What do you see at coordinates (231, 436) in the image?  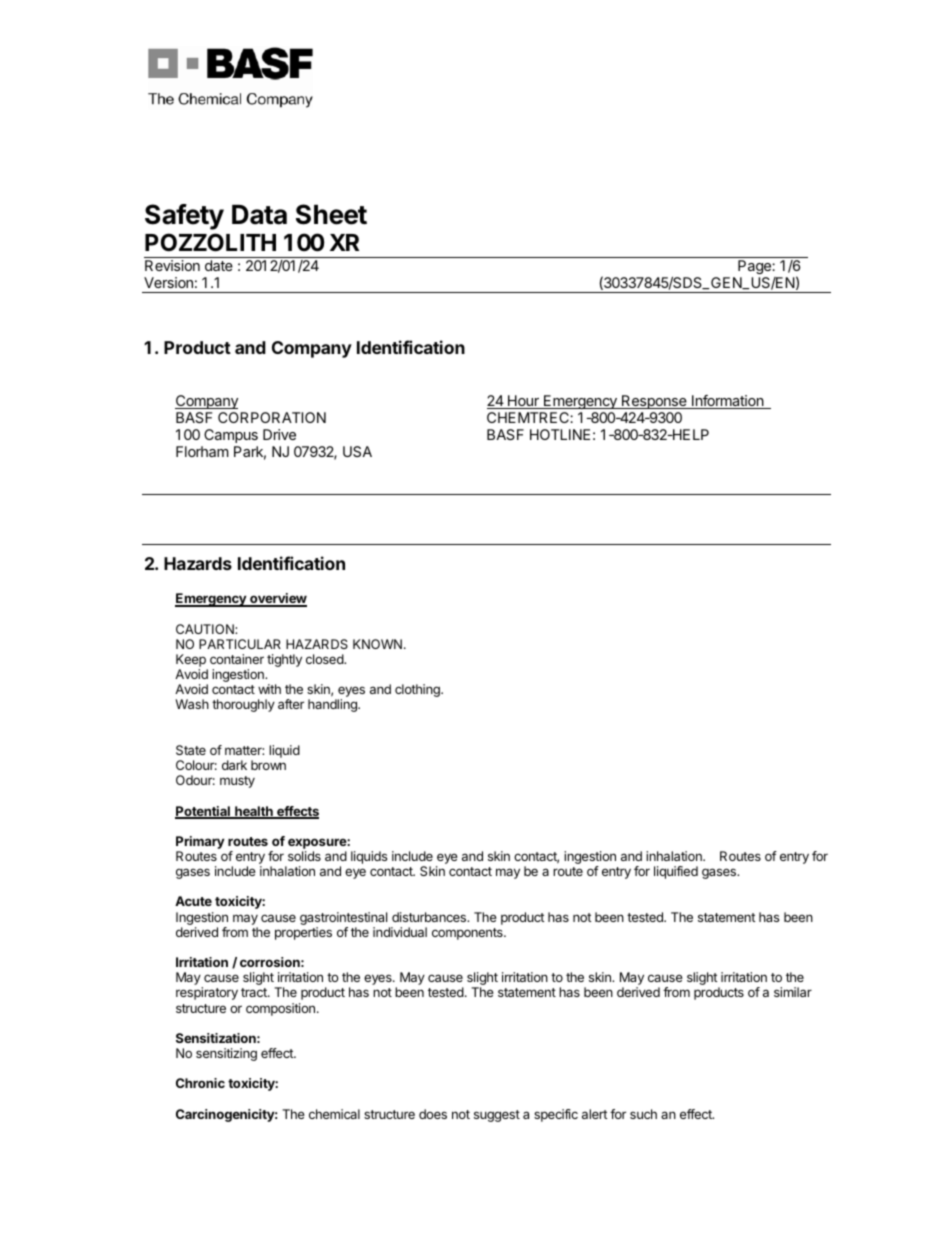 I see `Campus` at bounding box center [231, 436].
